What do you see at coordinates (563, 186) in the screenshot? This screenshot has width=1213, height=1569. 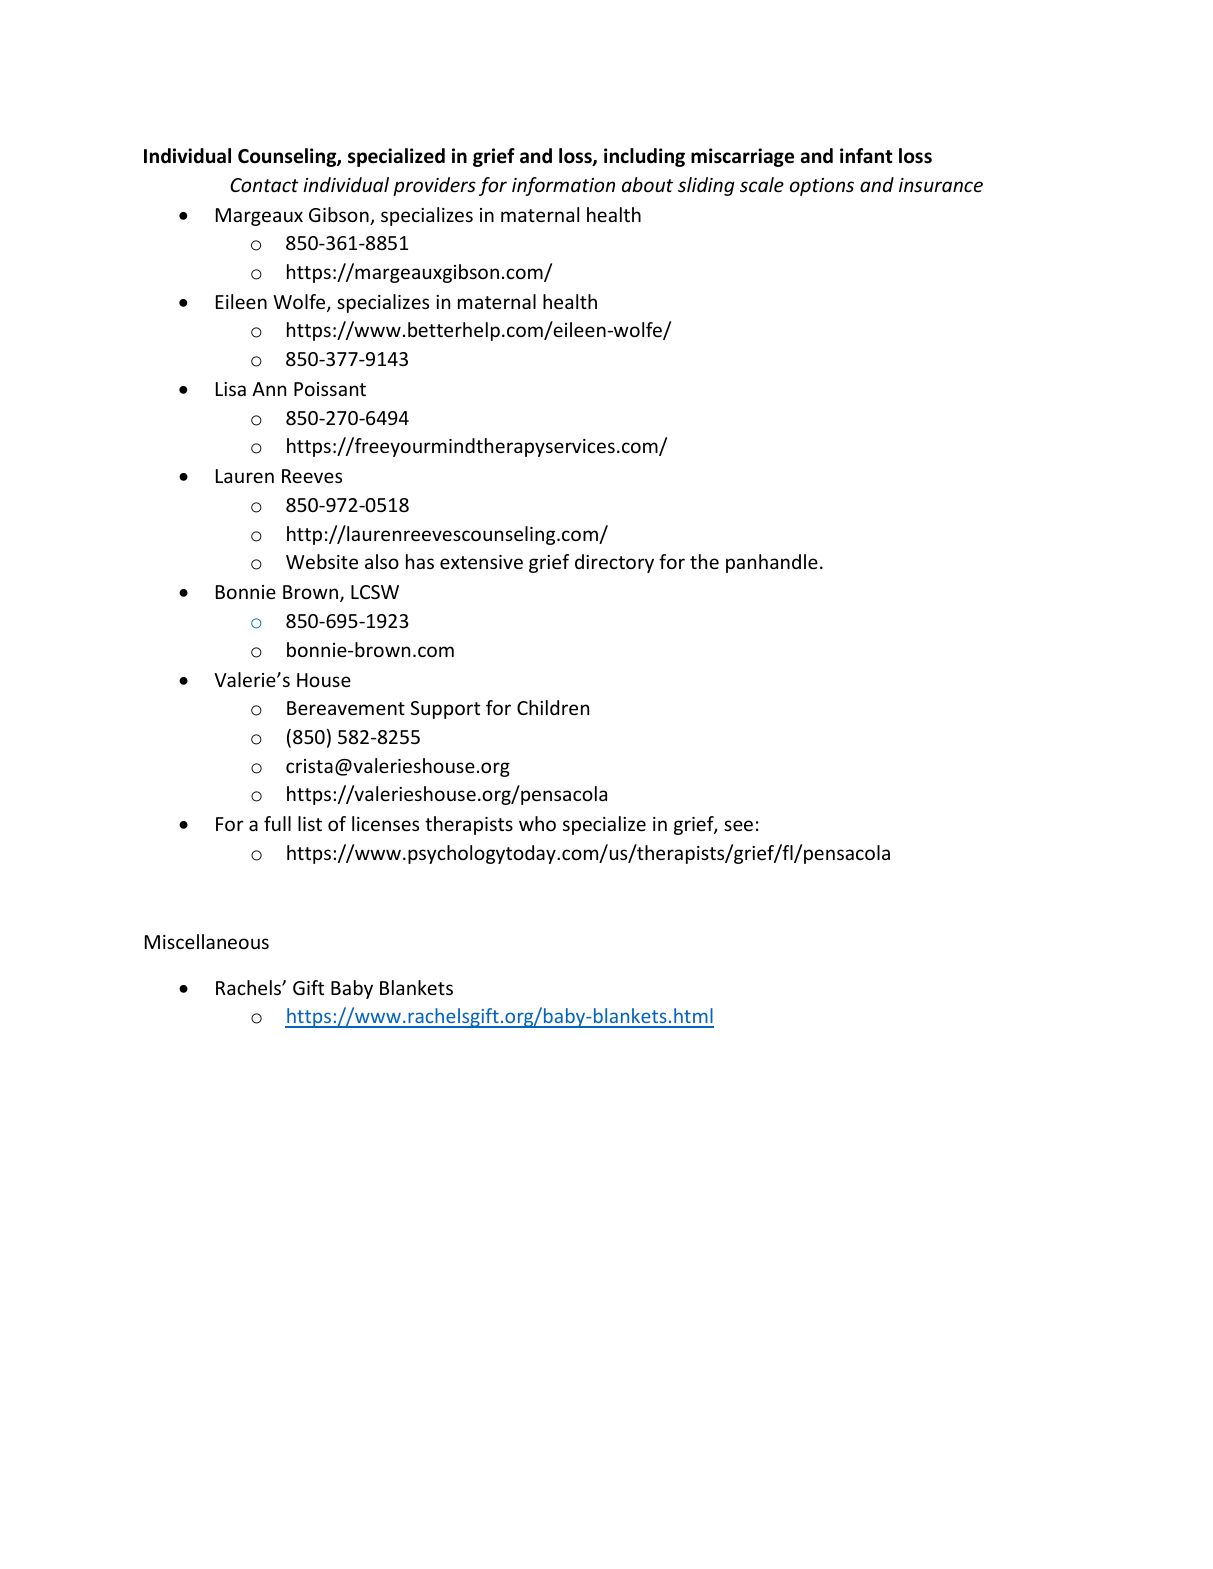 I see `information` at bounding box center [563, 186].
